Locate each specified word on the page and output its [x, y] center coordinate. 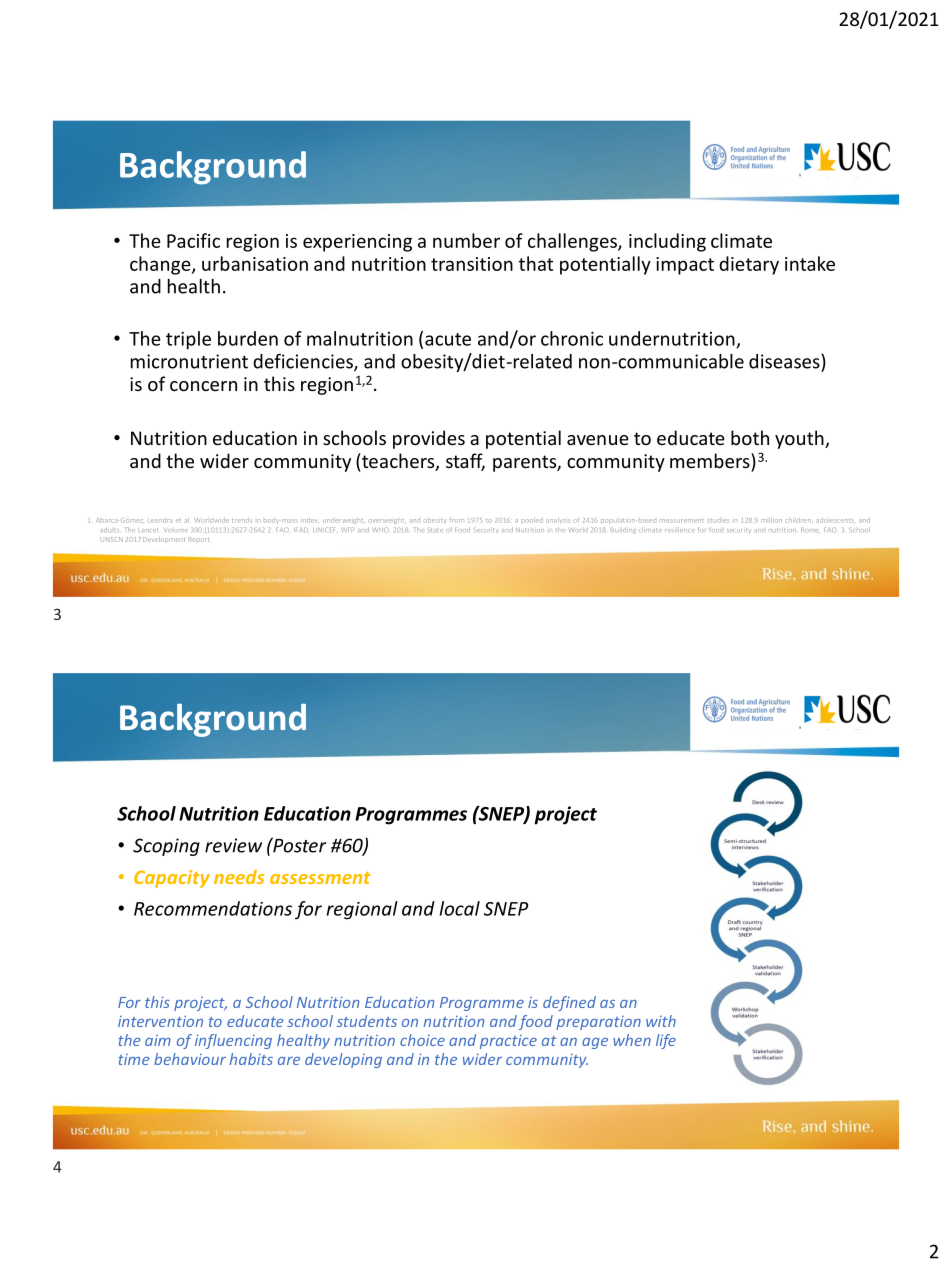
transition [472, 264]
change [161, 265]
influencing [233, 1041]
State [434, 530]
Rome [810, 530]
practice [508, 1042]
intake [810, 263]
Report [199, 539]
